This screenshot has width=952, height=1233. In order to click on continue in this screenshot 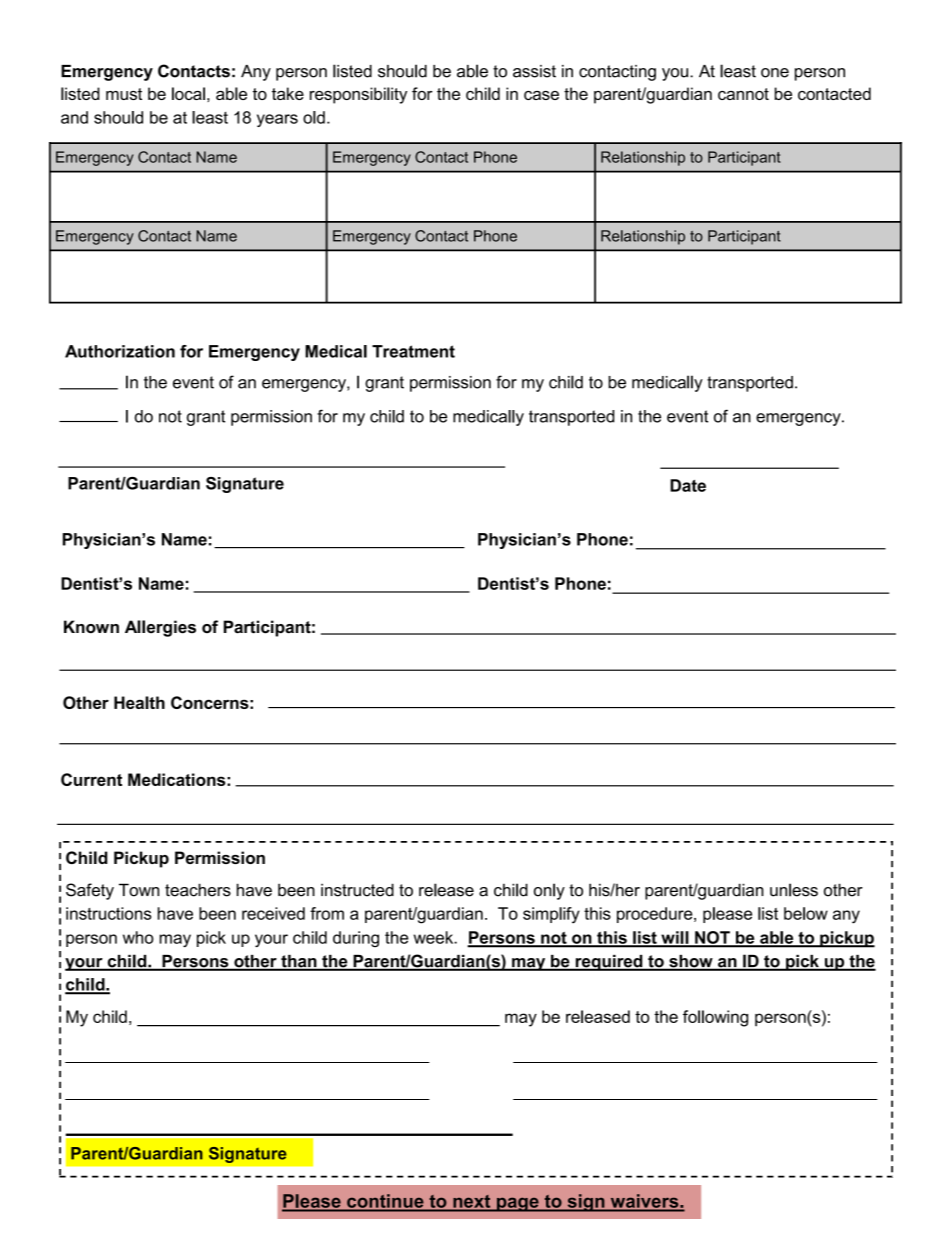, I will do `click(385, 1201)`.
